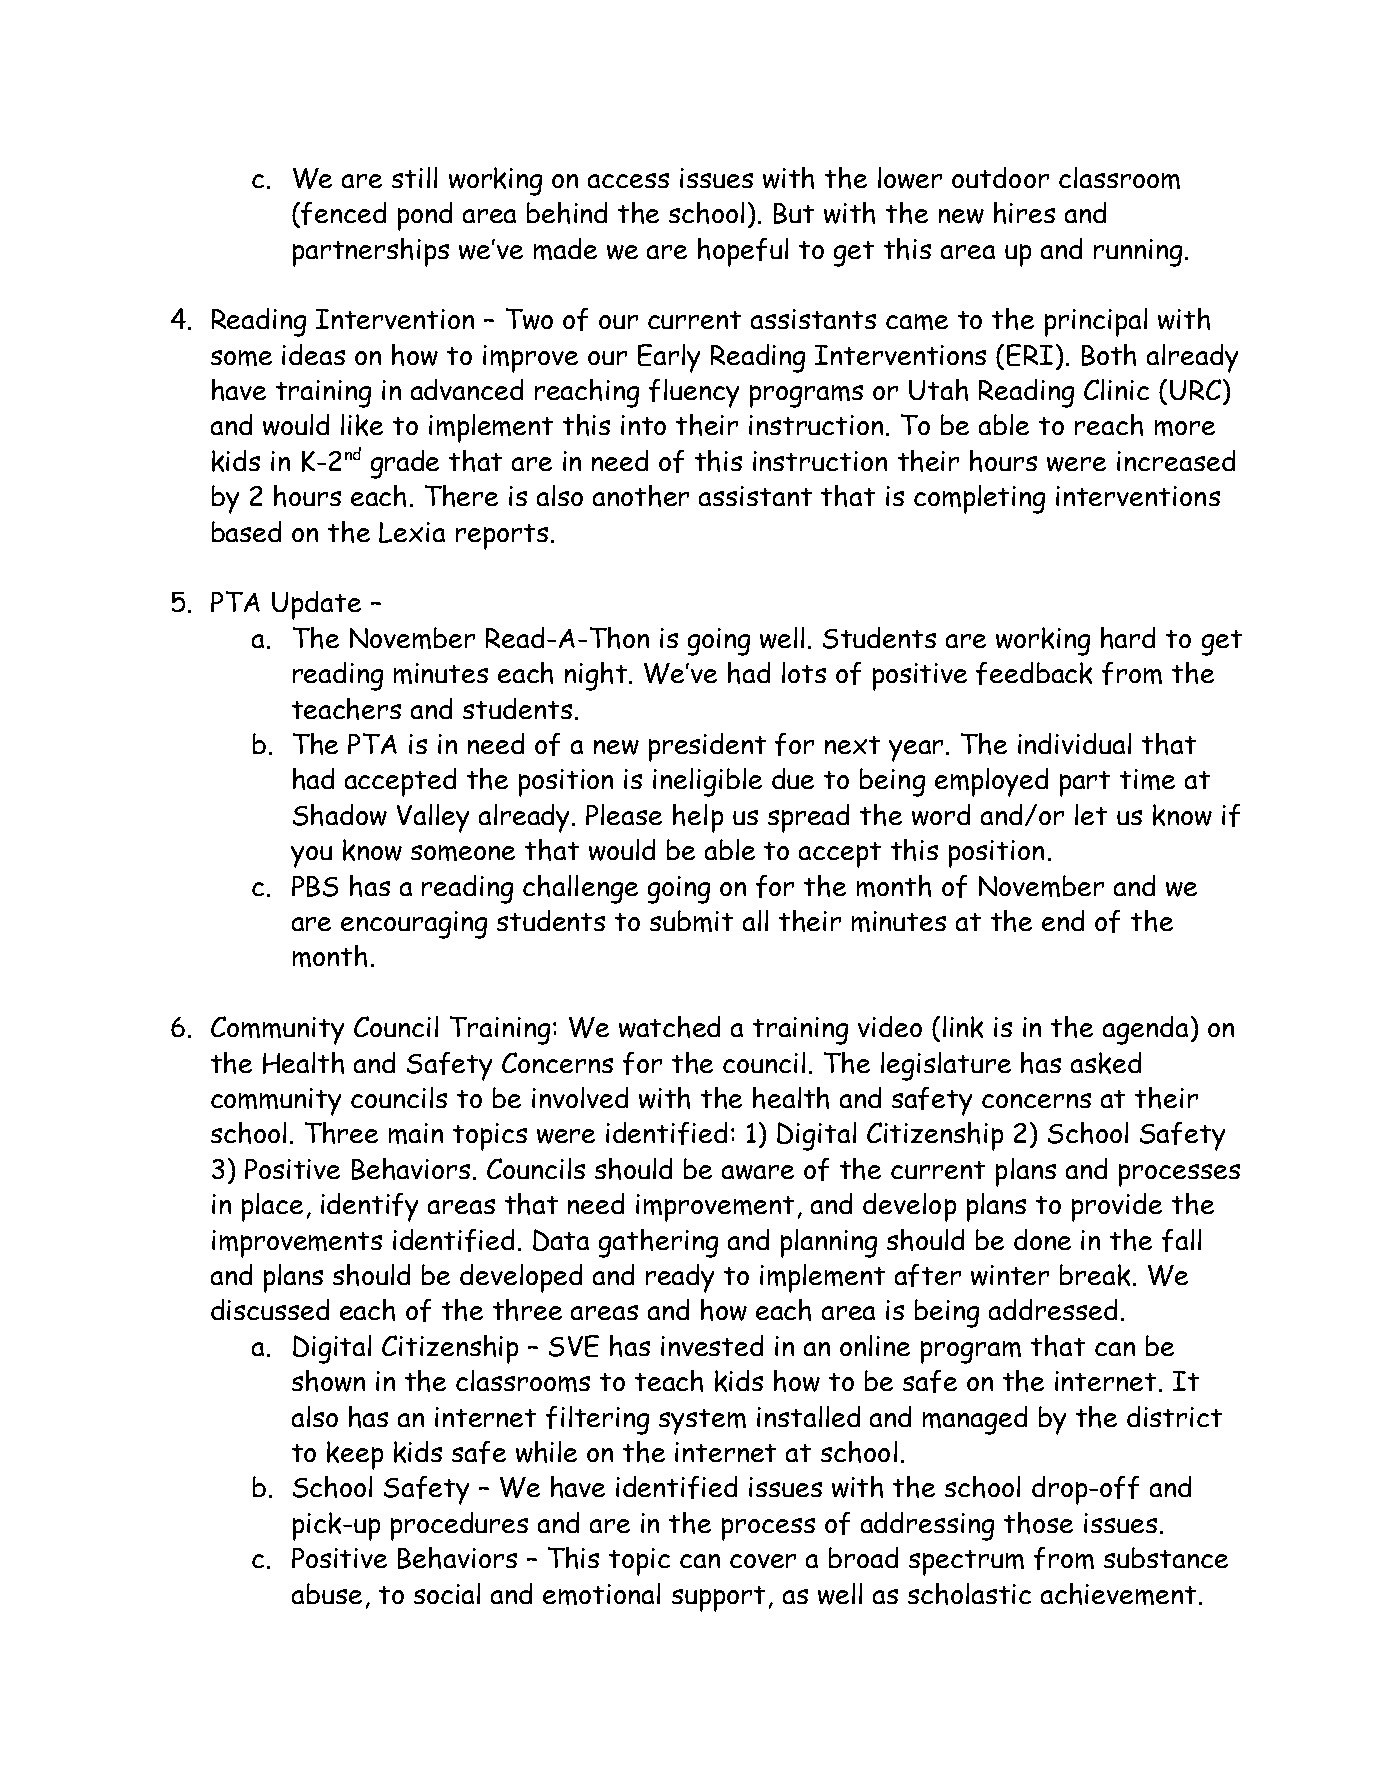  What do you see at coordinates (1024, 213) in the document?
I see `hires` at bounding box center [1024, 213].
